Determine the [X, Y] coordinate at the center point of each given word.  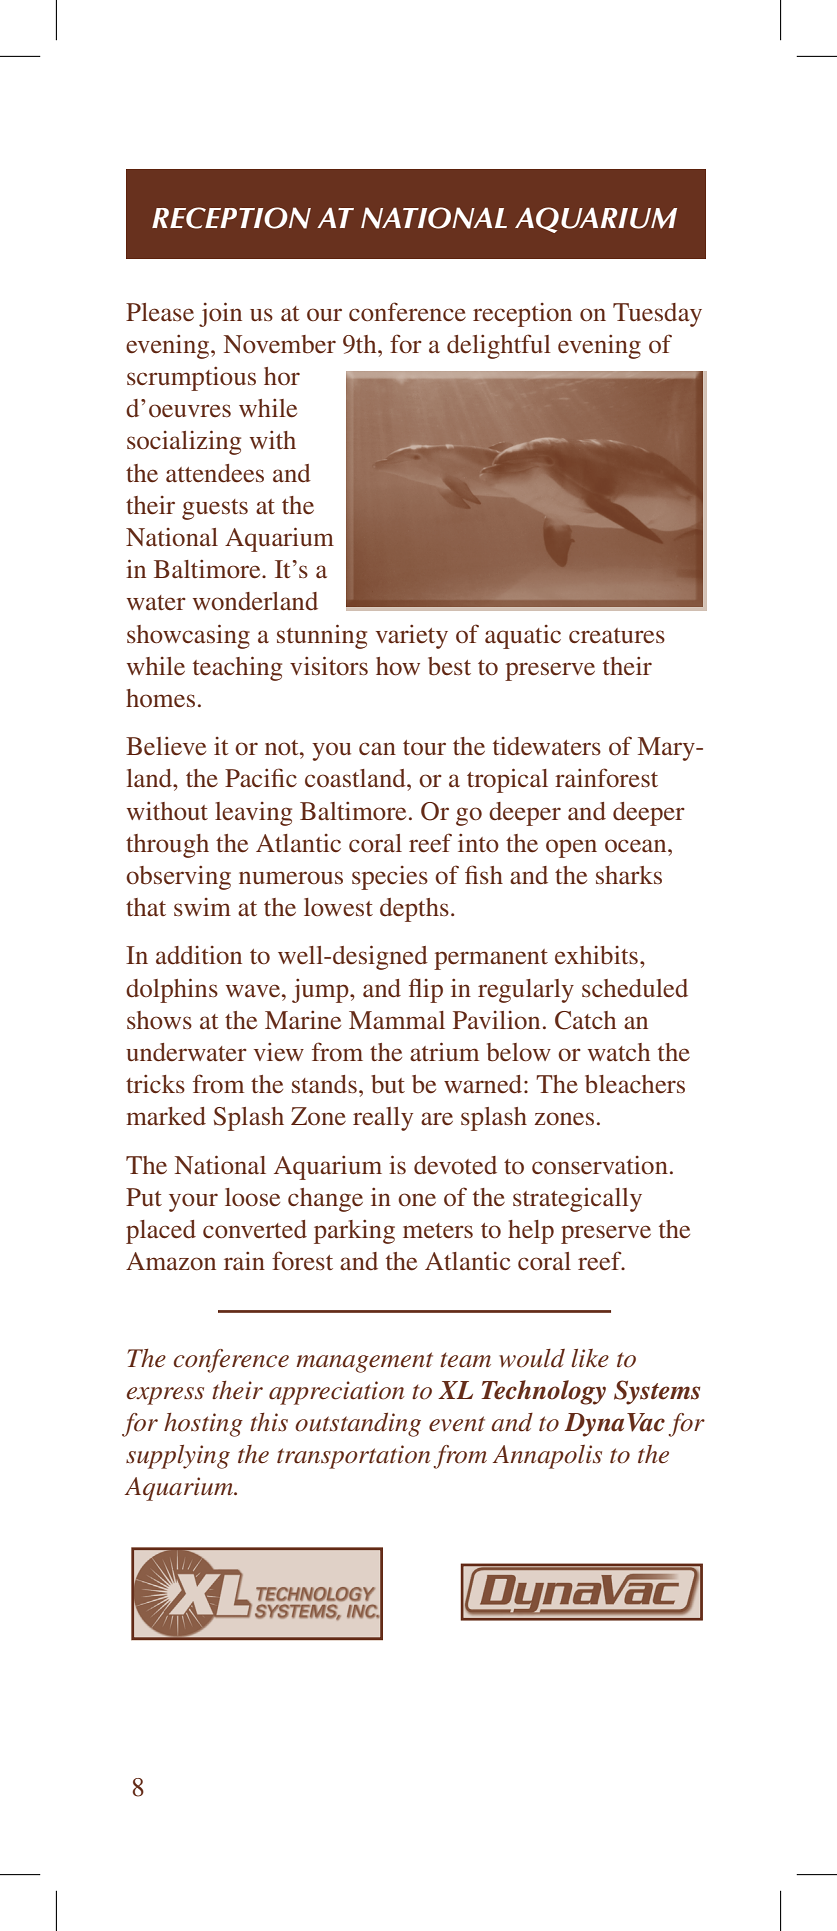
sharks [629, 875]
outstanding [358, 1425]
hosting [203, 1425]
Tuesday [657, 315]
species [390, 878]
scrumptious [191, 379]
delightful [499, 346]
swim [202, 907]
